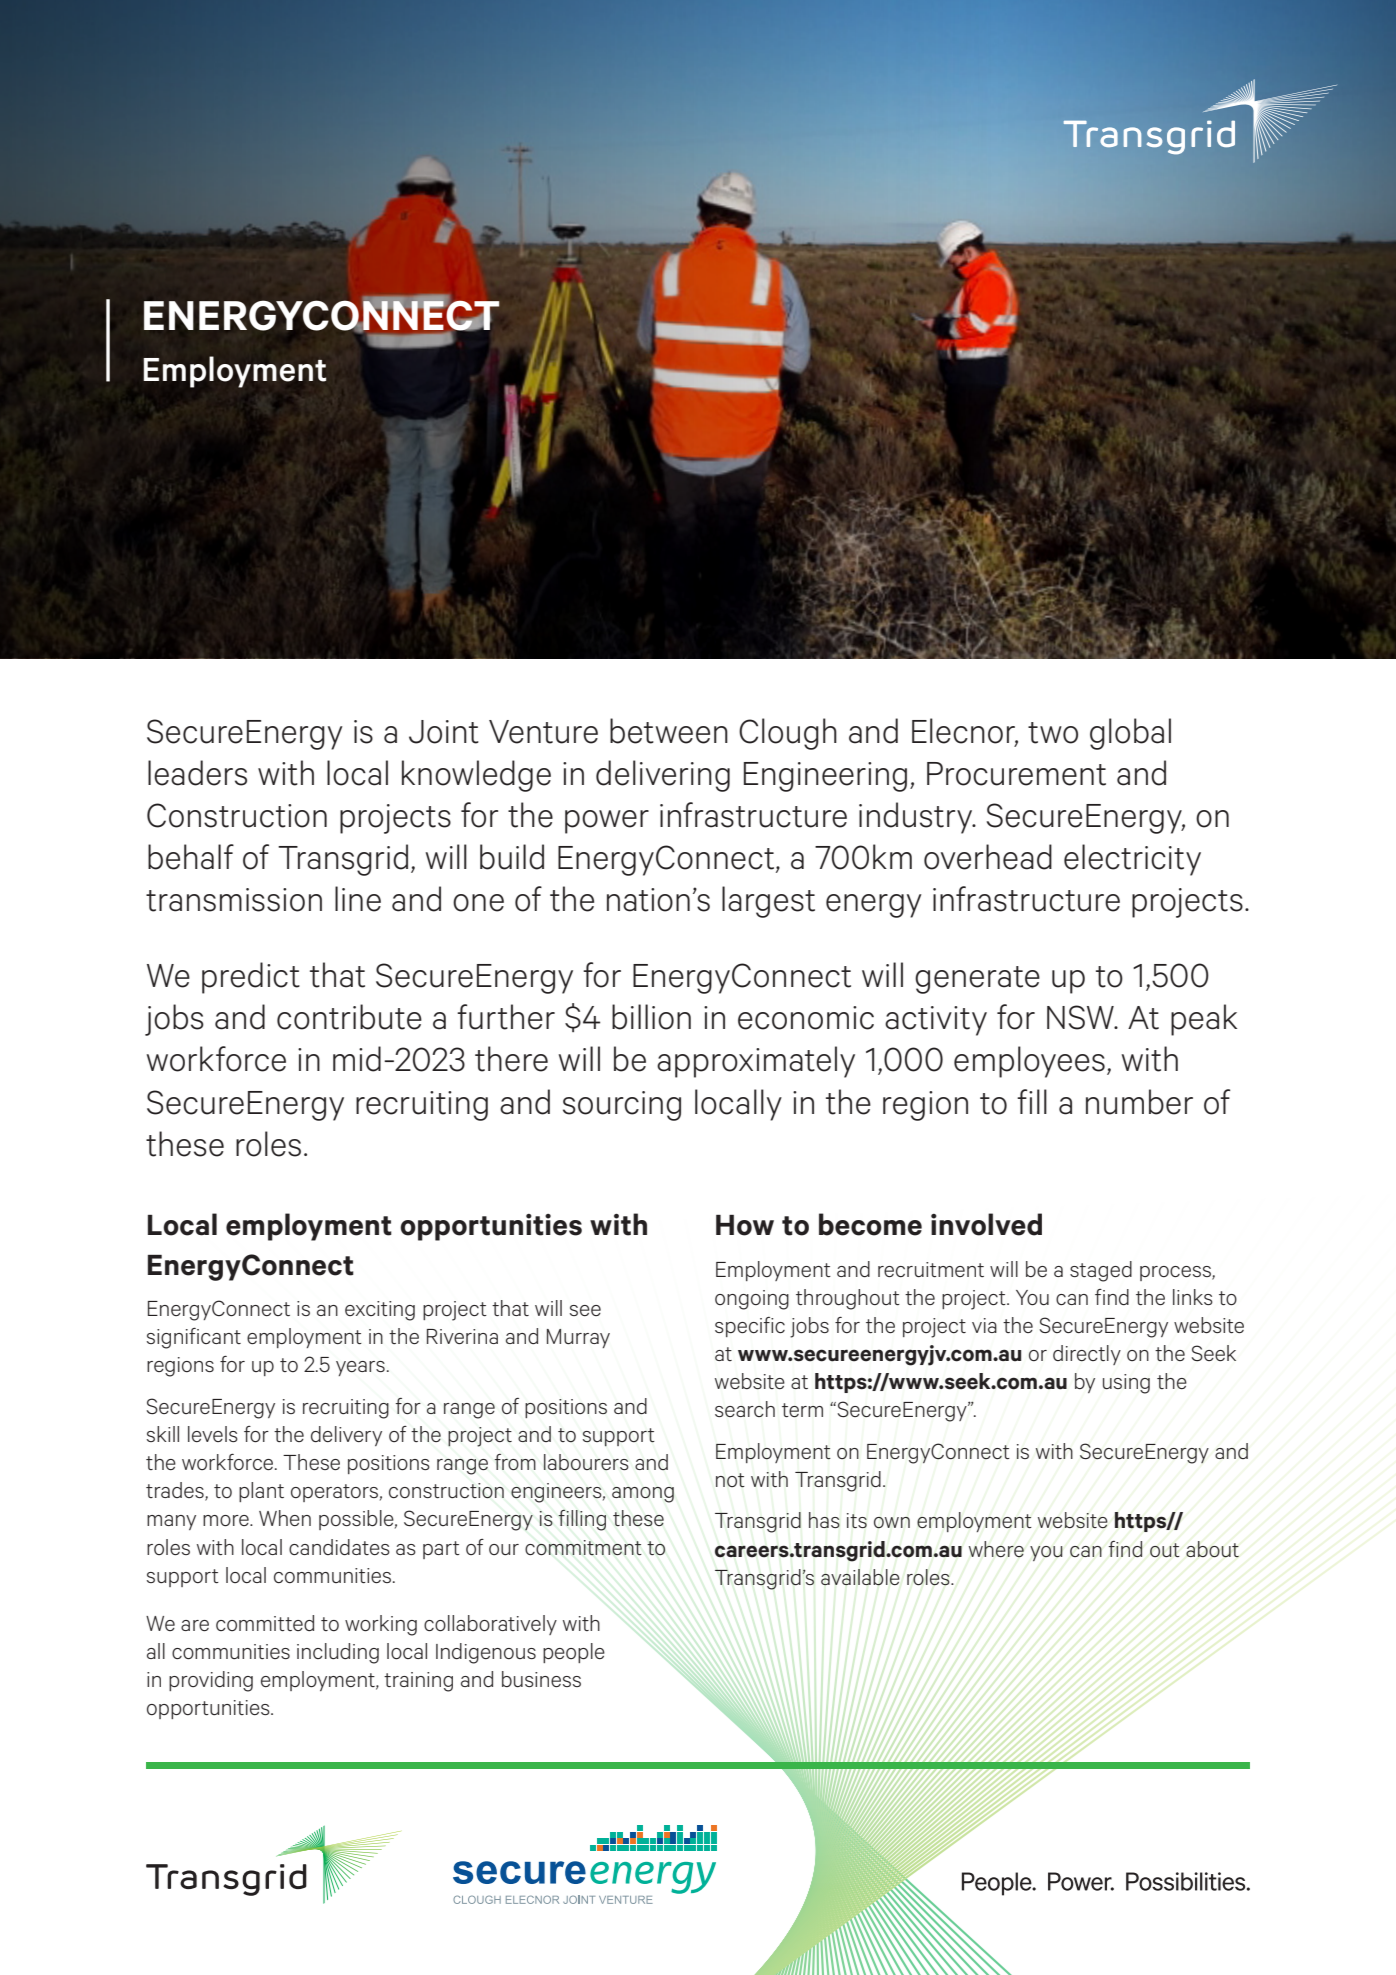  What do you see at coordinates (1029, 1062) in the page?
I see `employees` at bounding box center [1029, 1062].
